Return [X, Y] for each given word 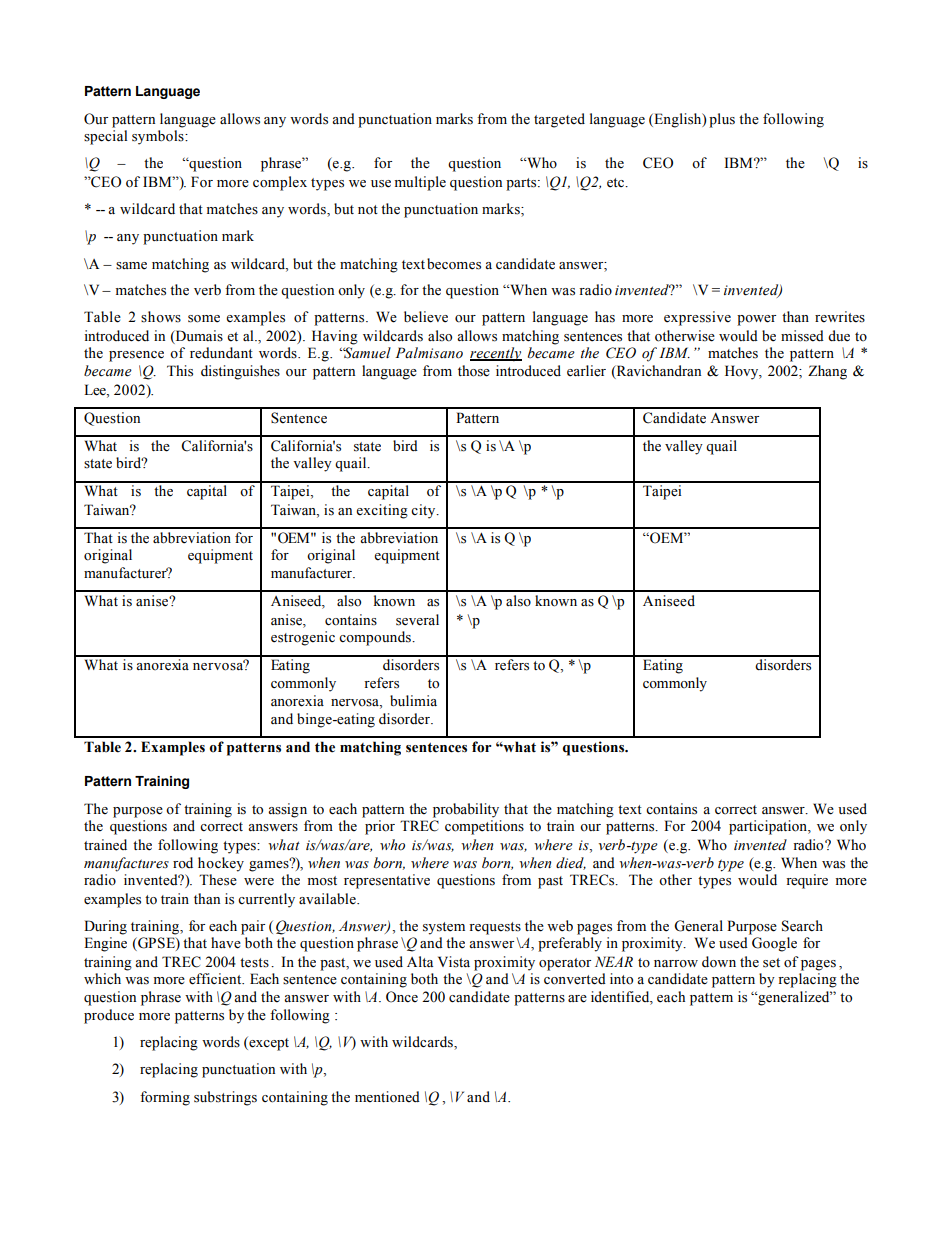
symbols [159, 137]
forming [165, 1098]
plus [722, 120]
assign [287, 810]
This [180, 371]
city [424, 511]
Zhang [827, 372]
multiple [420, 183]
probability [466, 810]
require [807, 881]
